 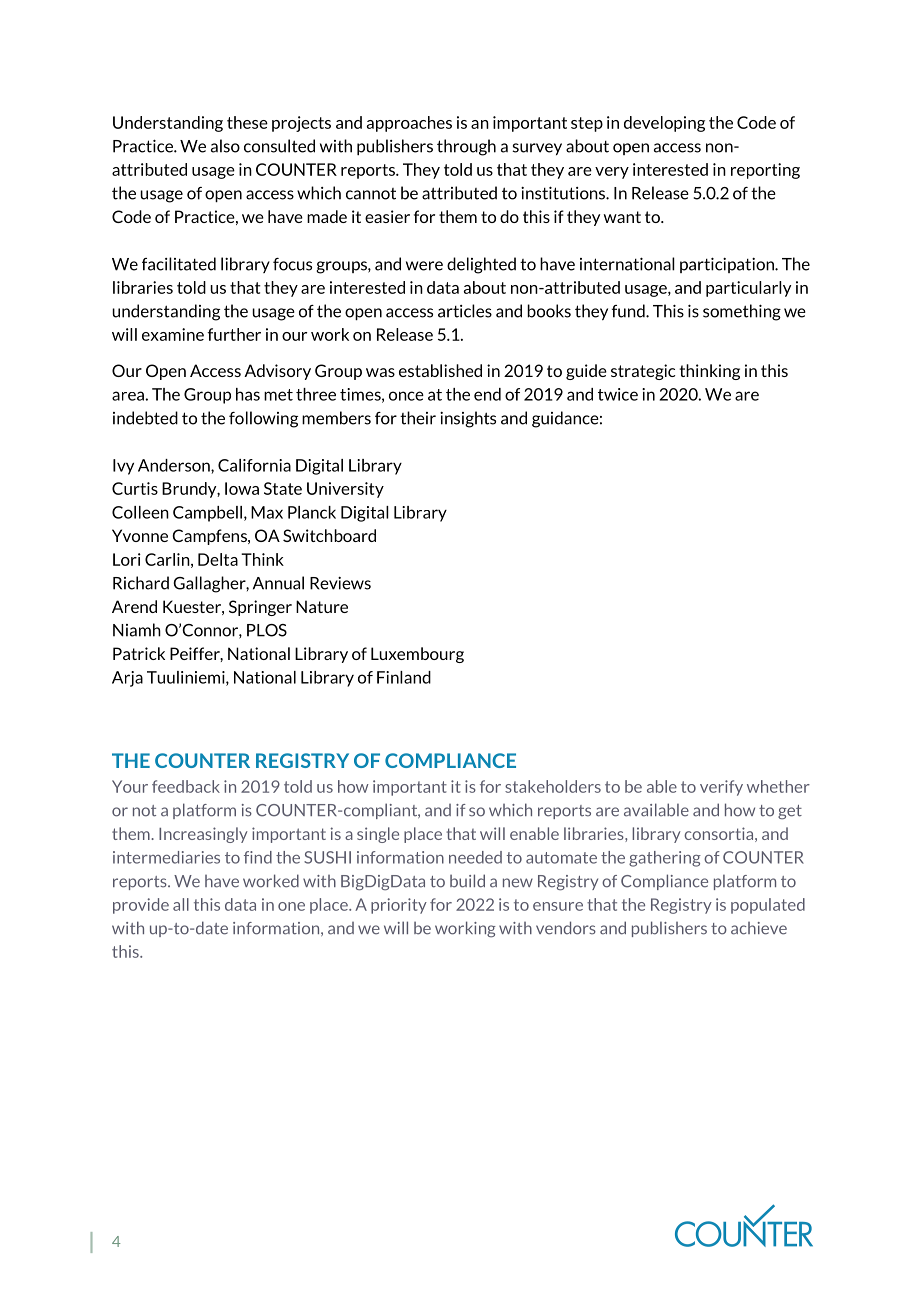 I want to click on developing, so click(x=664, y=124).
